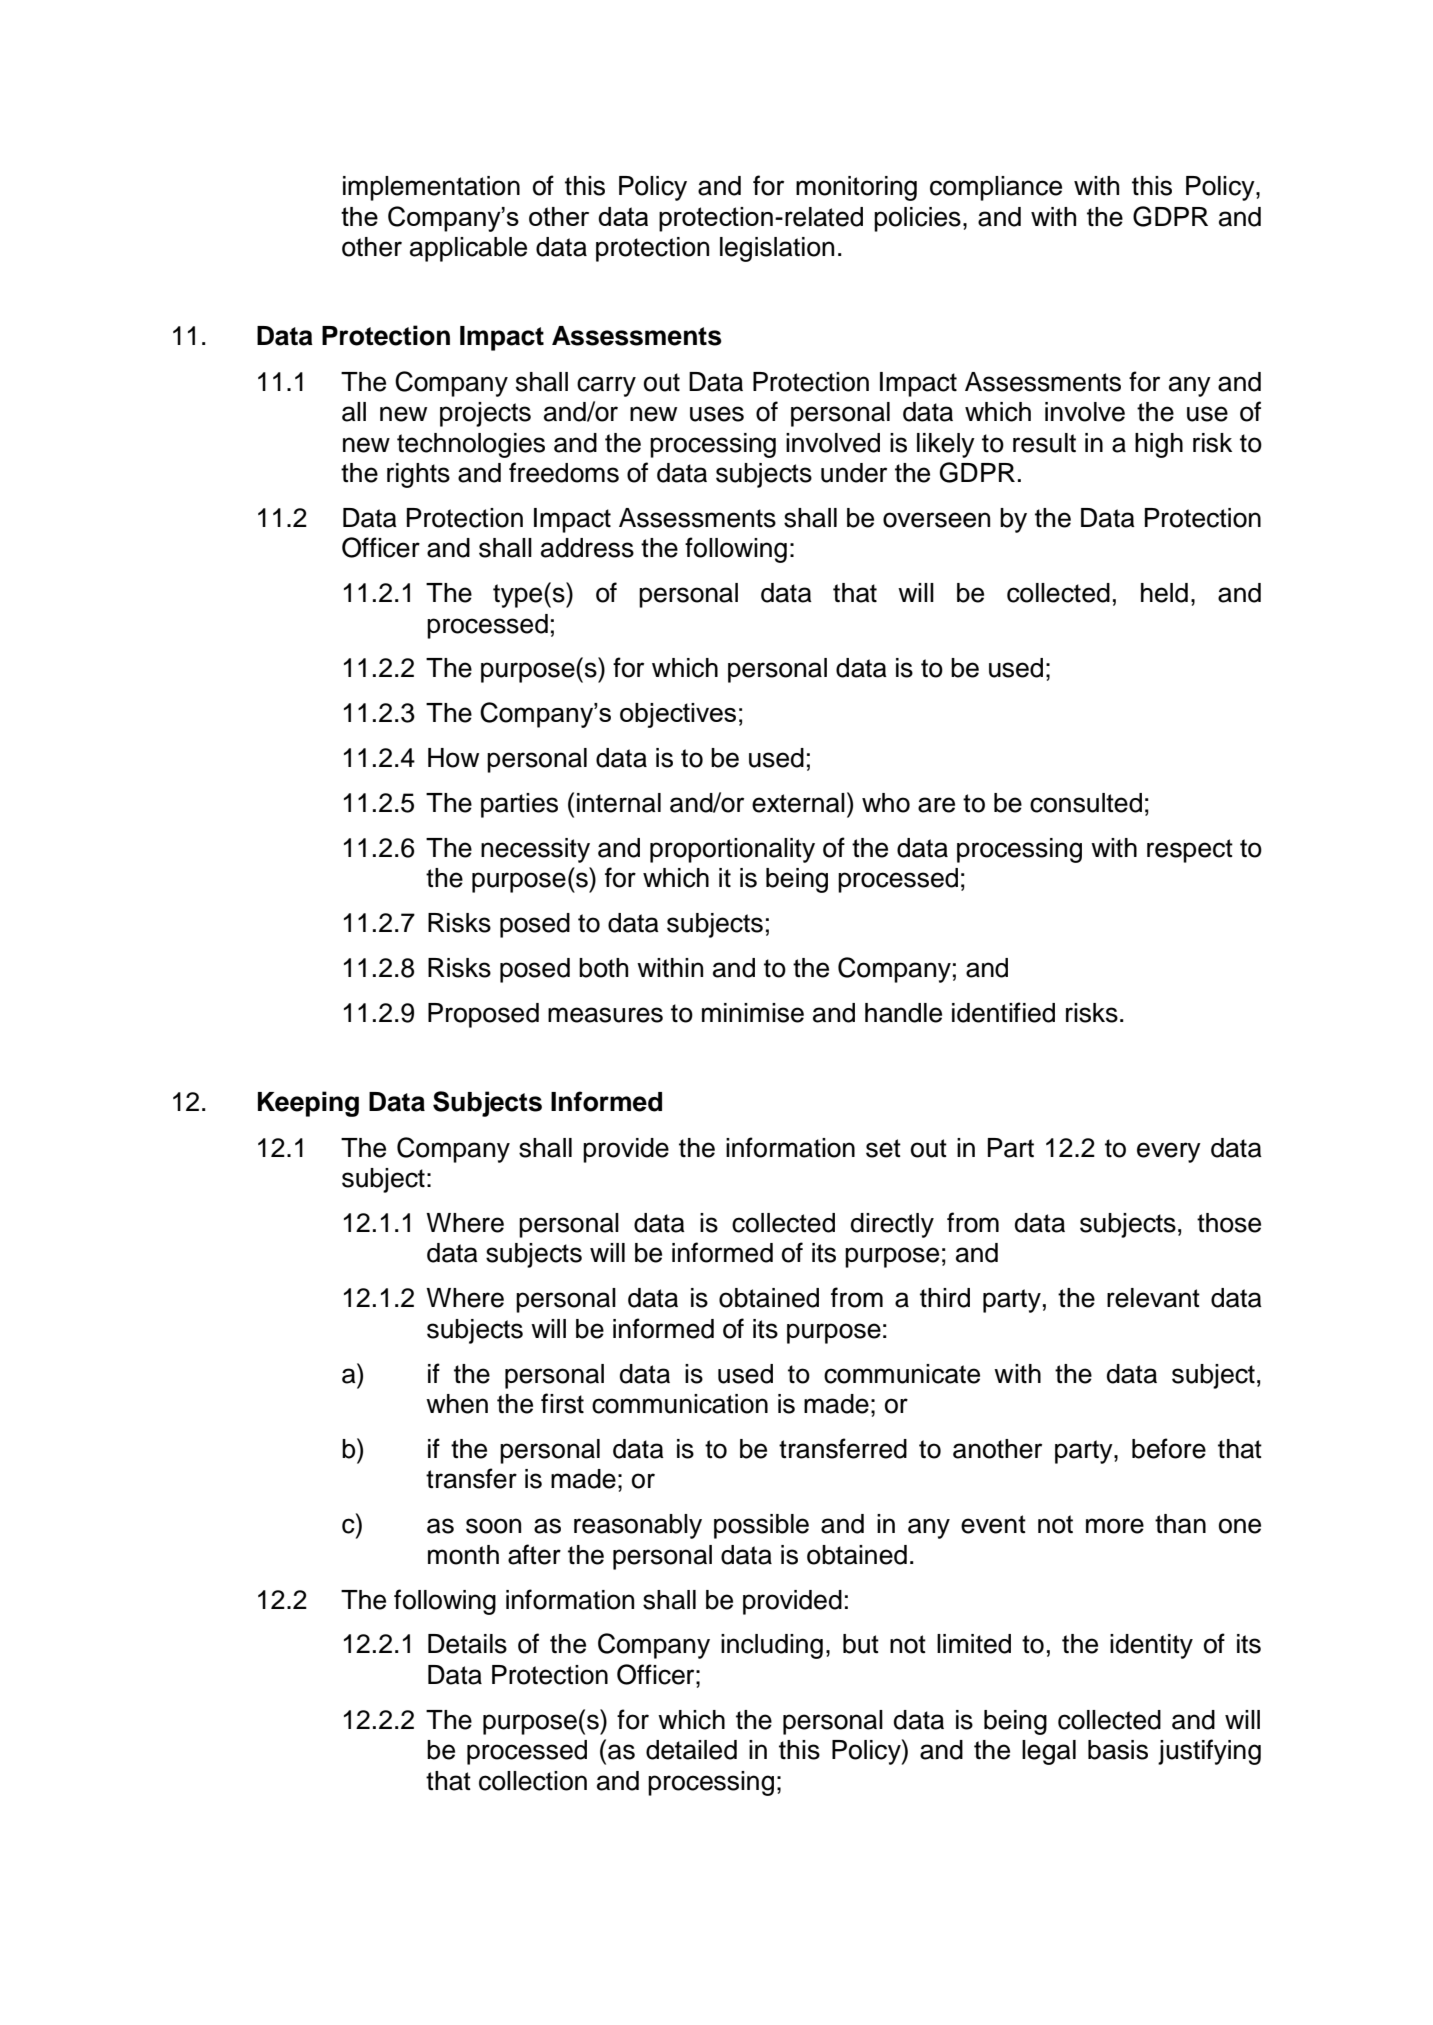  Describe the element at coordinates (996, 188) in the image. I see `compliance` at that location.
